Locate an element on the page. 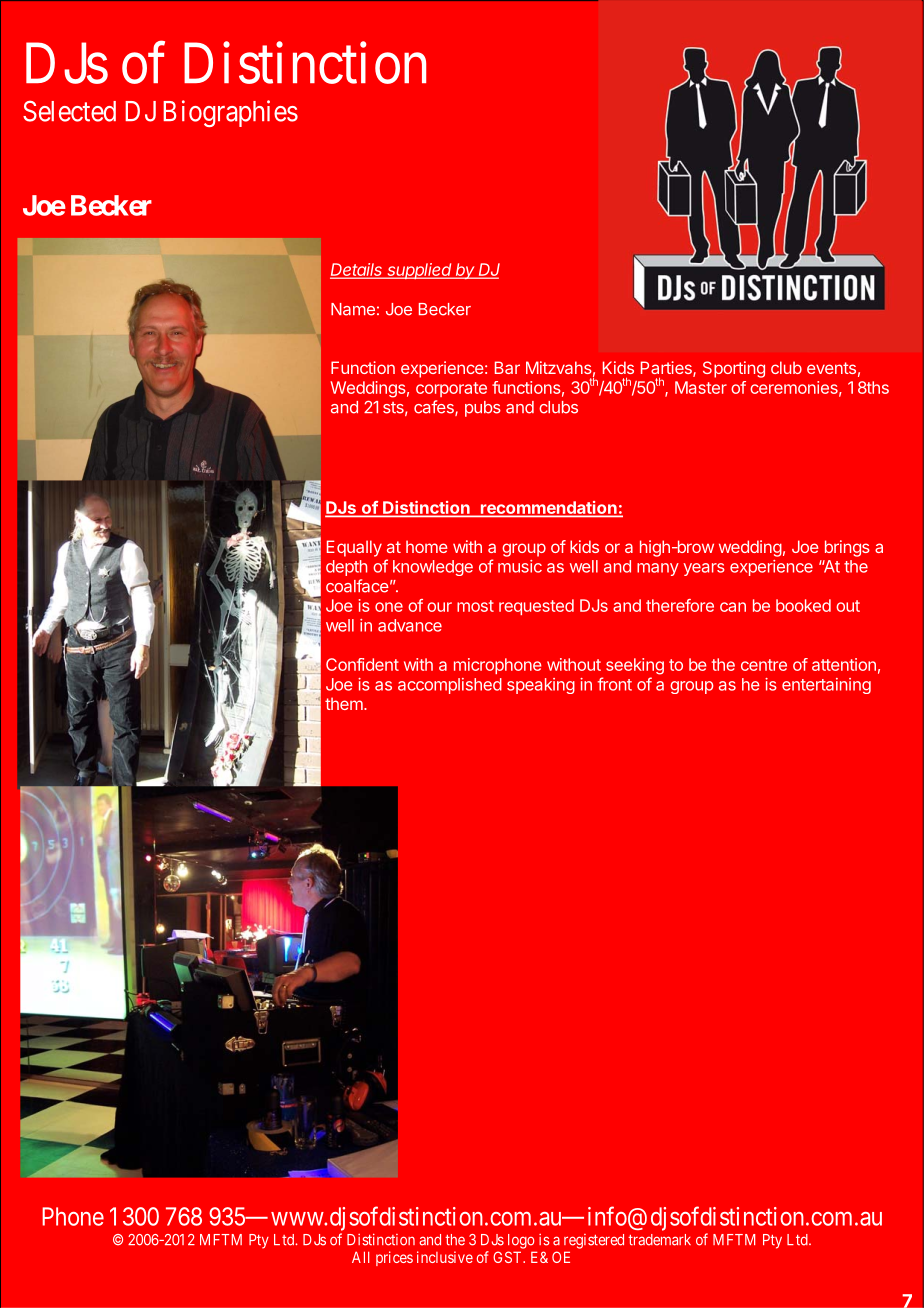 The width and height of the page is (924, 1308). accomplished is located at coordinates (450, 686).
